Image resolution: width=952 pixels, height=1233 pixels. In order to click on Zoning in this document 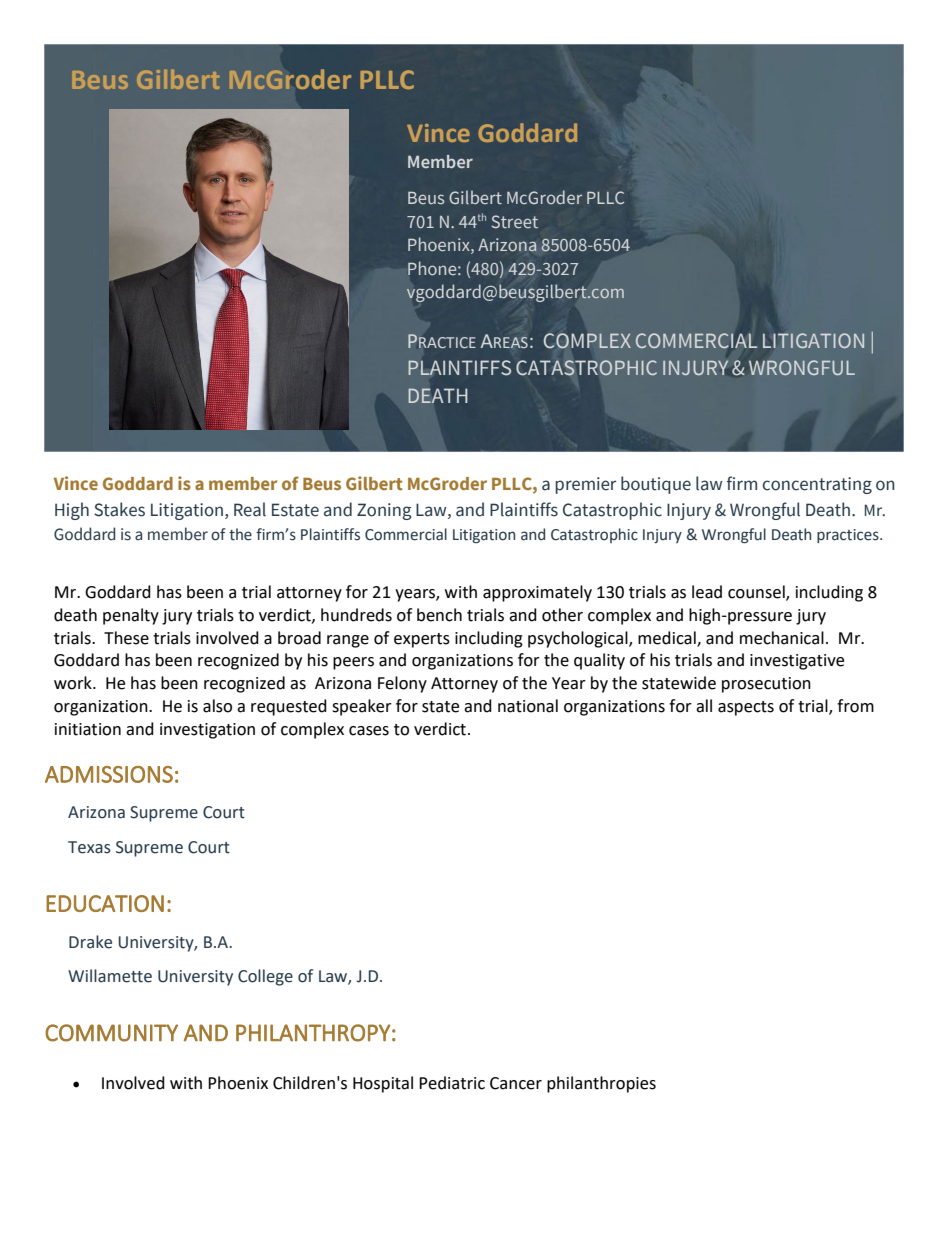, I will do `click(384, 511)`.
